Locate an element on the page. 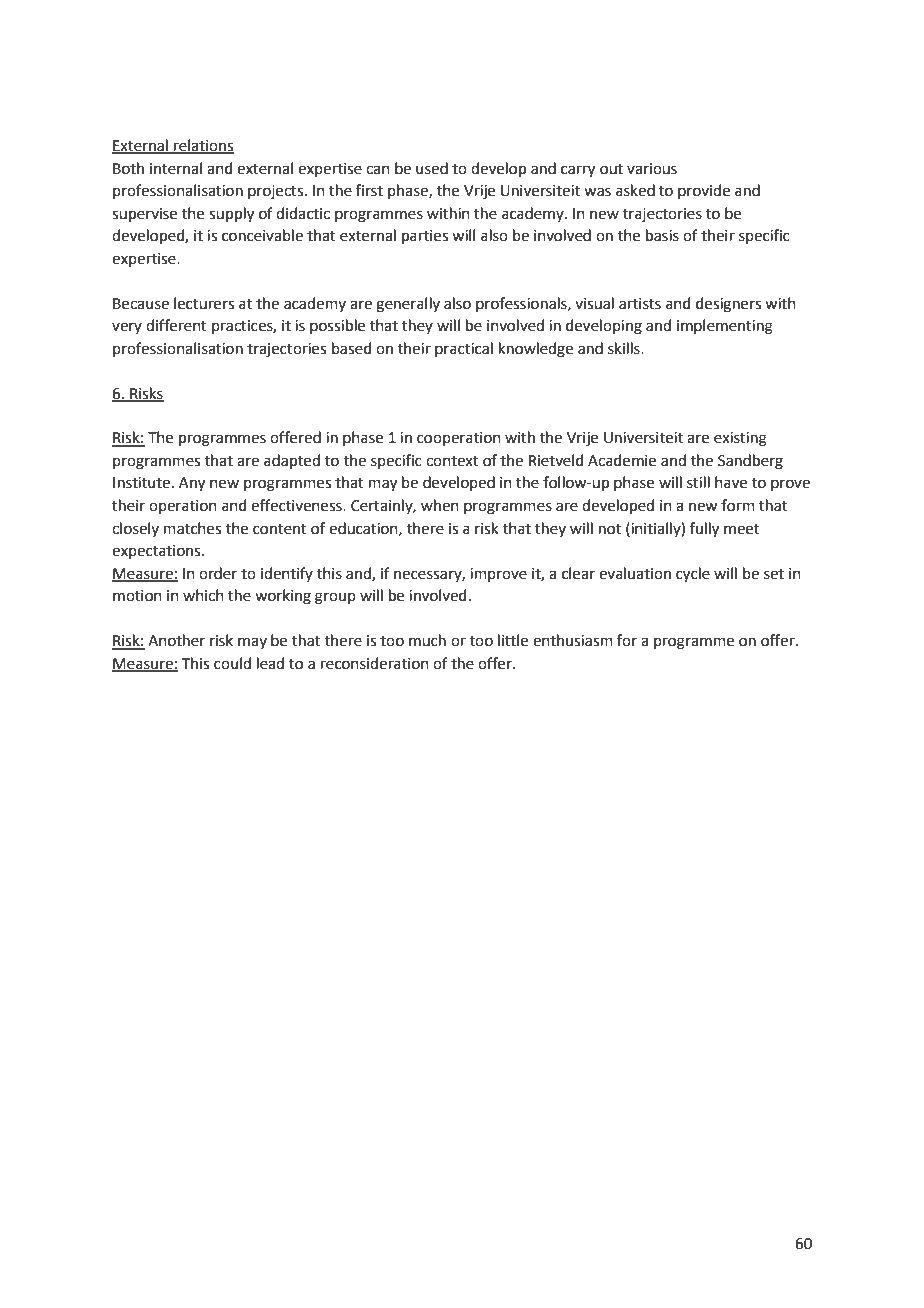 This image has height=1308, width=924. adapted is located at coordinates (292, 461).
